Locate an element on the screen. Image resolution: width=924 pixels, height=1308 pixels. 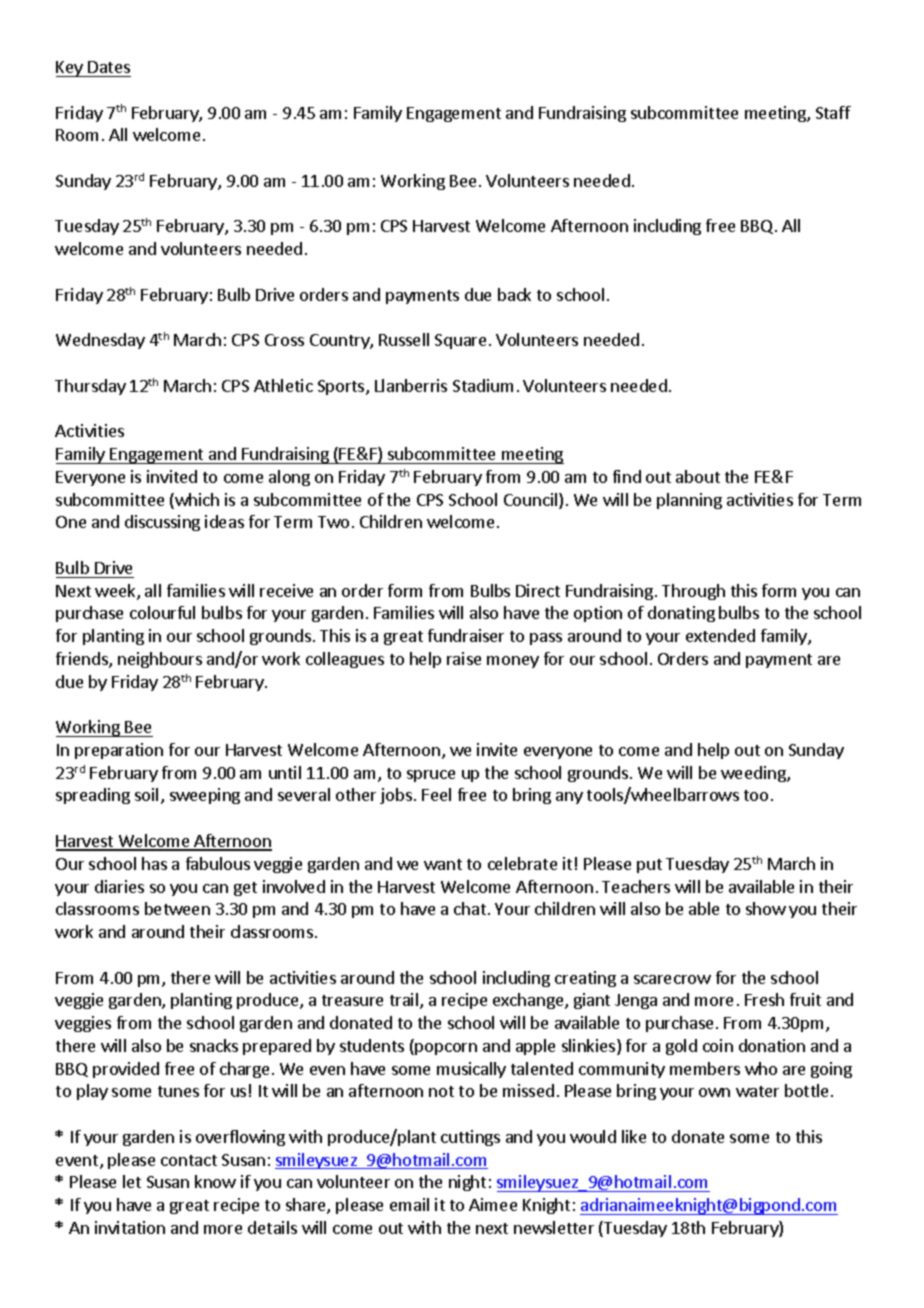
which is located at coordinates (196, 501).
